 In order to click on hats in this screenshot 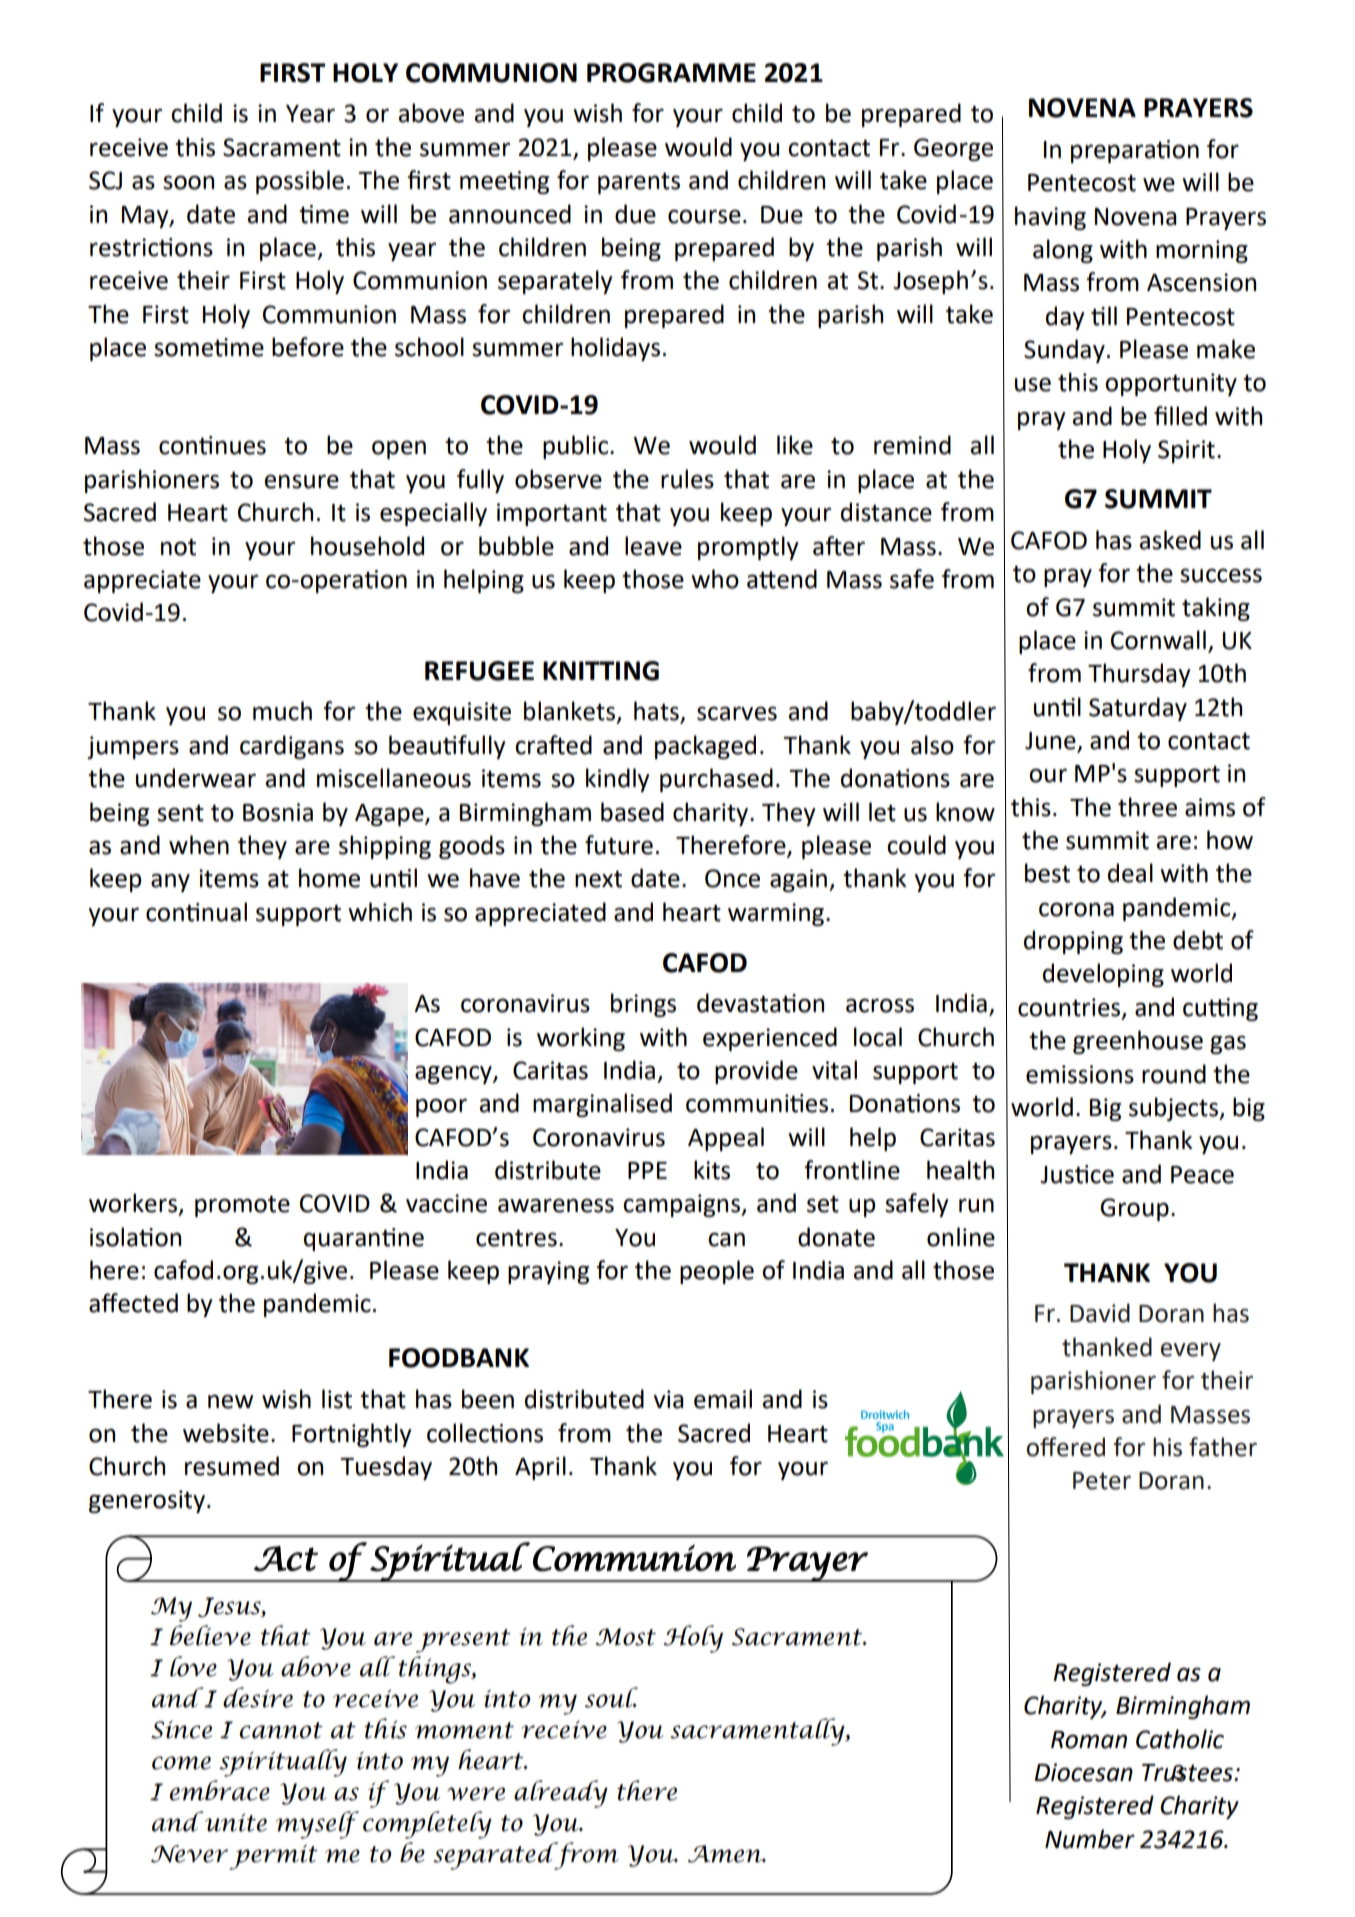, I will do `click(657, 712)`.
